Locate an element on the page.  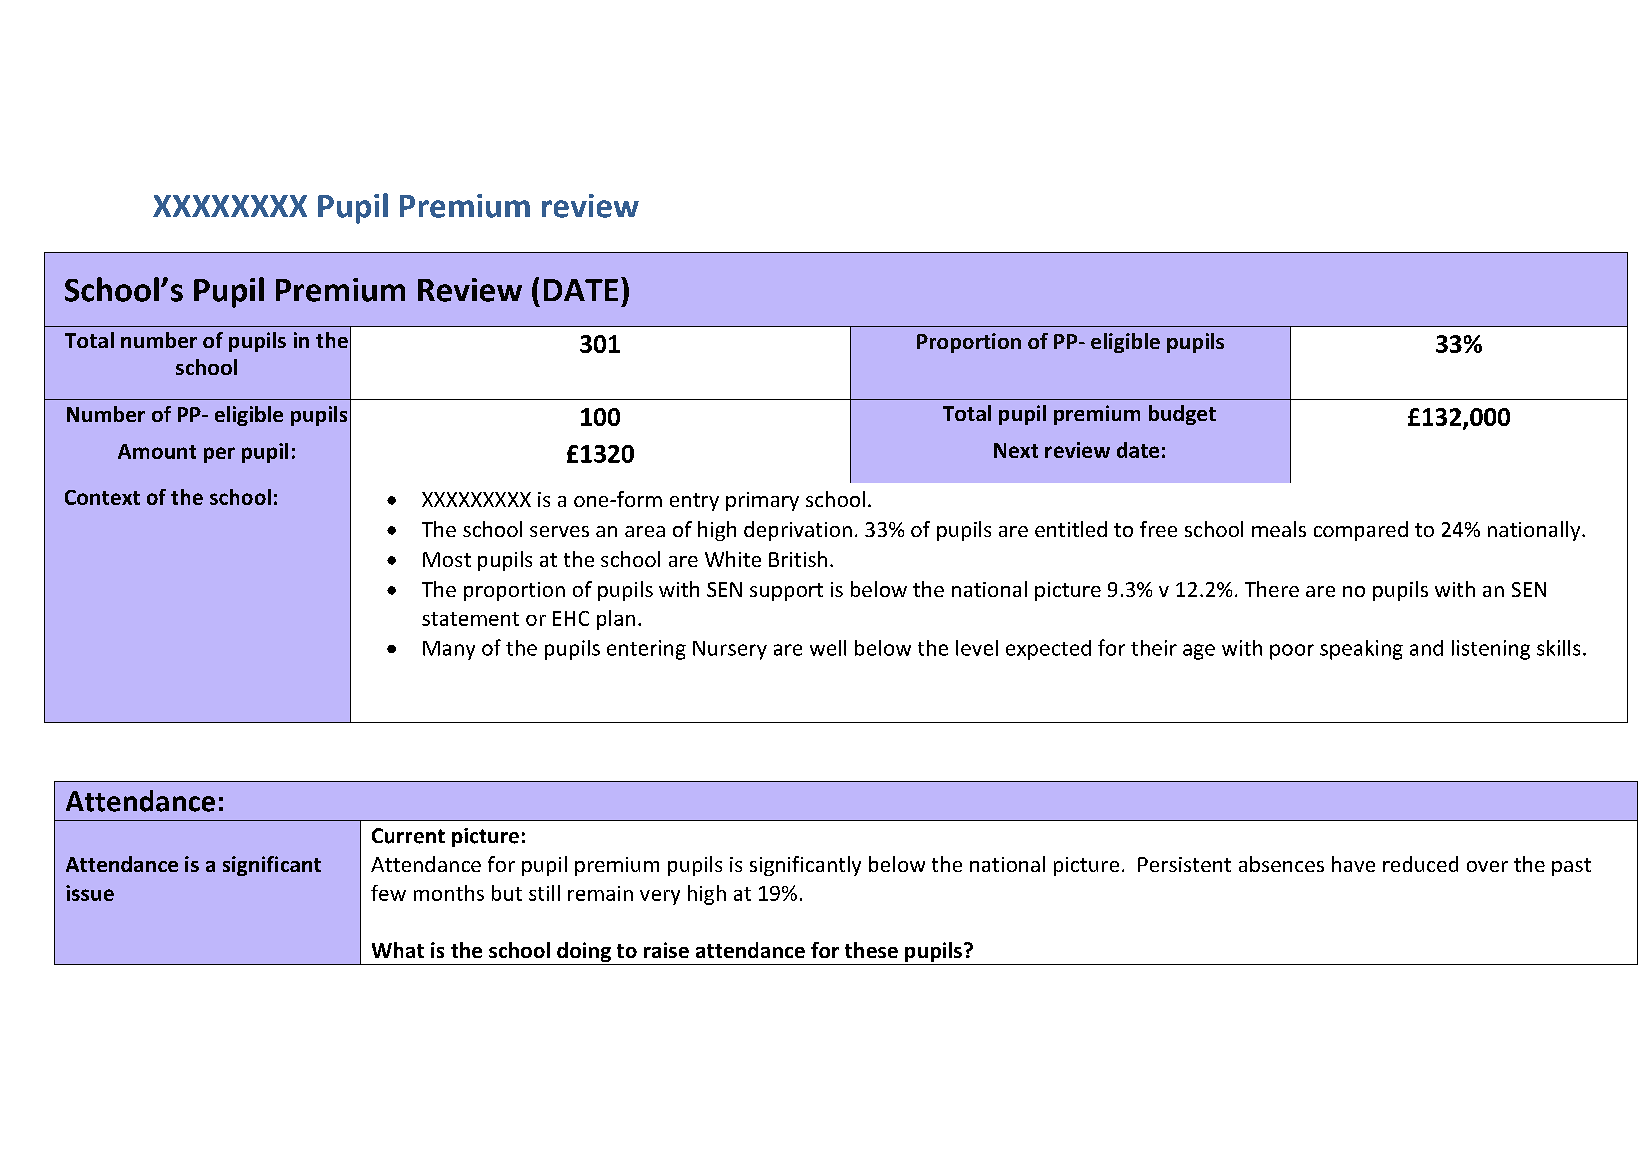
Next is located at coordinates (1016, 450).
